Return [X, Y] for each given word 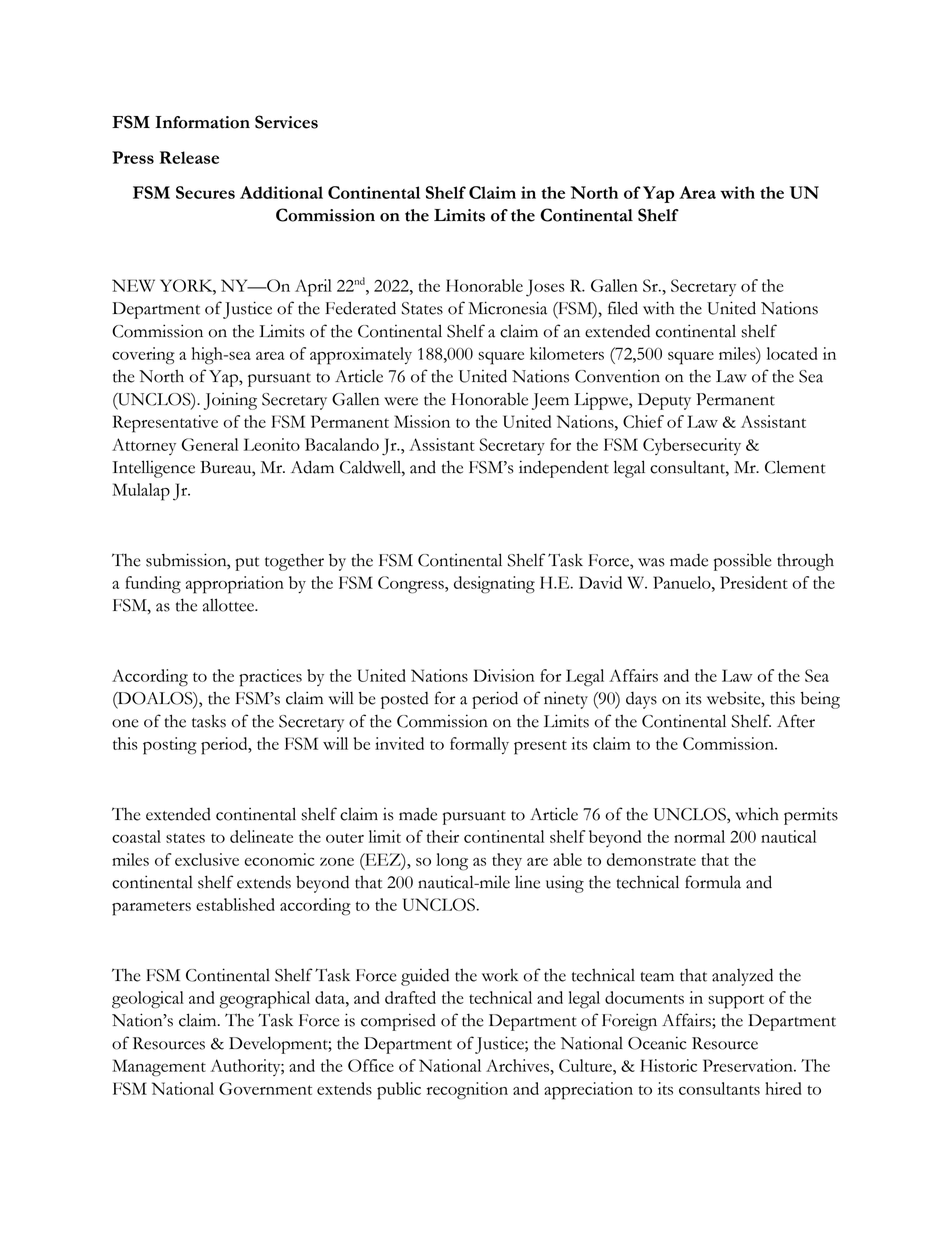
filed [623, 308]
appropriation [235, 585]
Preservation [749, 1065]
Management [159, 1068]
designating [494, 585]
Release [189, 157]
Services [286, 122]
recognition [467, 1091]
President [754, 582]
